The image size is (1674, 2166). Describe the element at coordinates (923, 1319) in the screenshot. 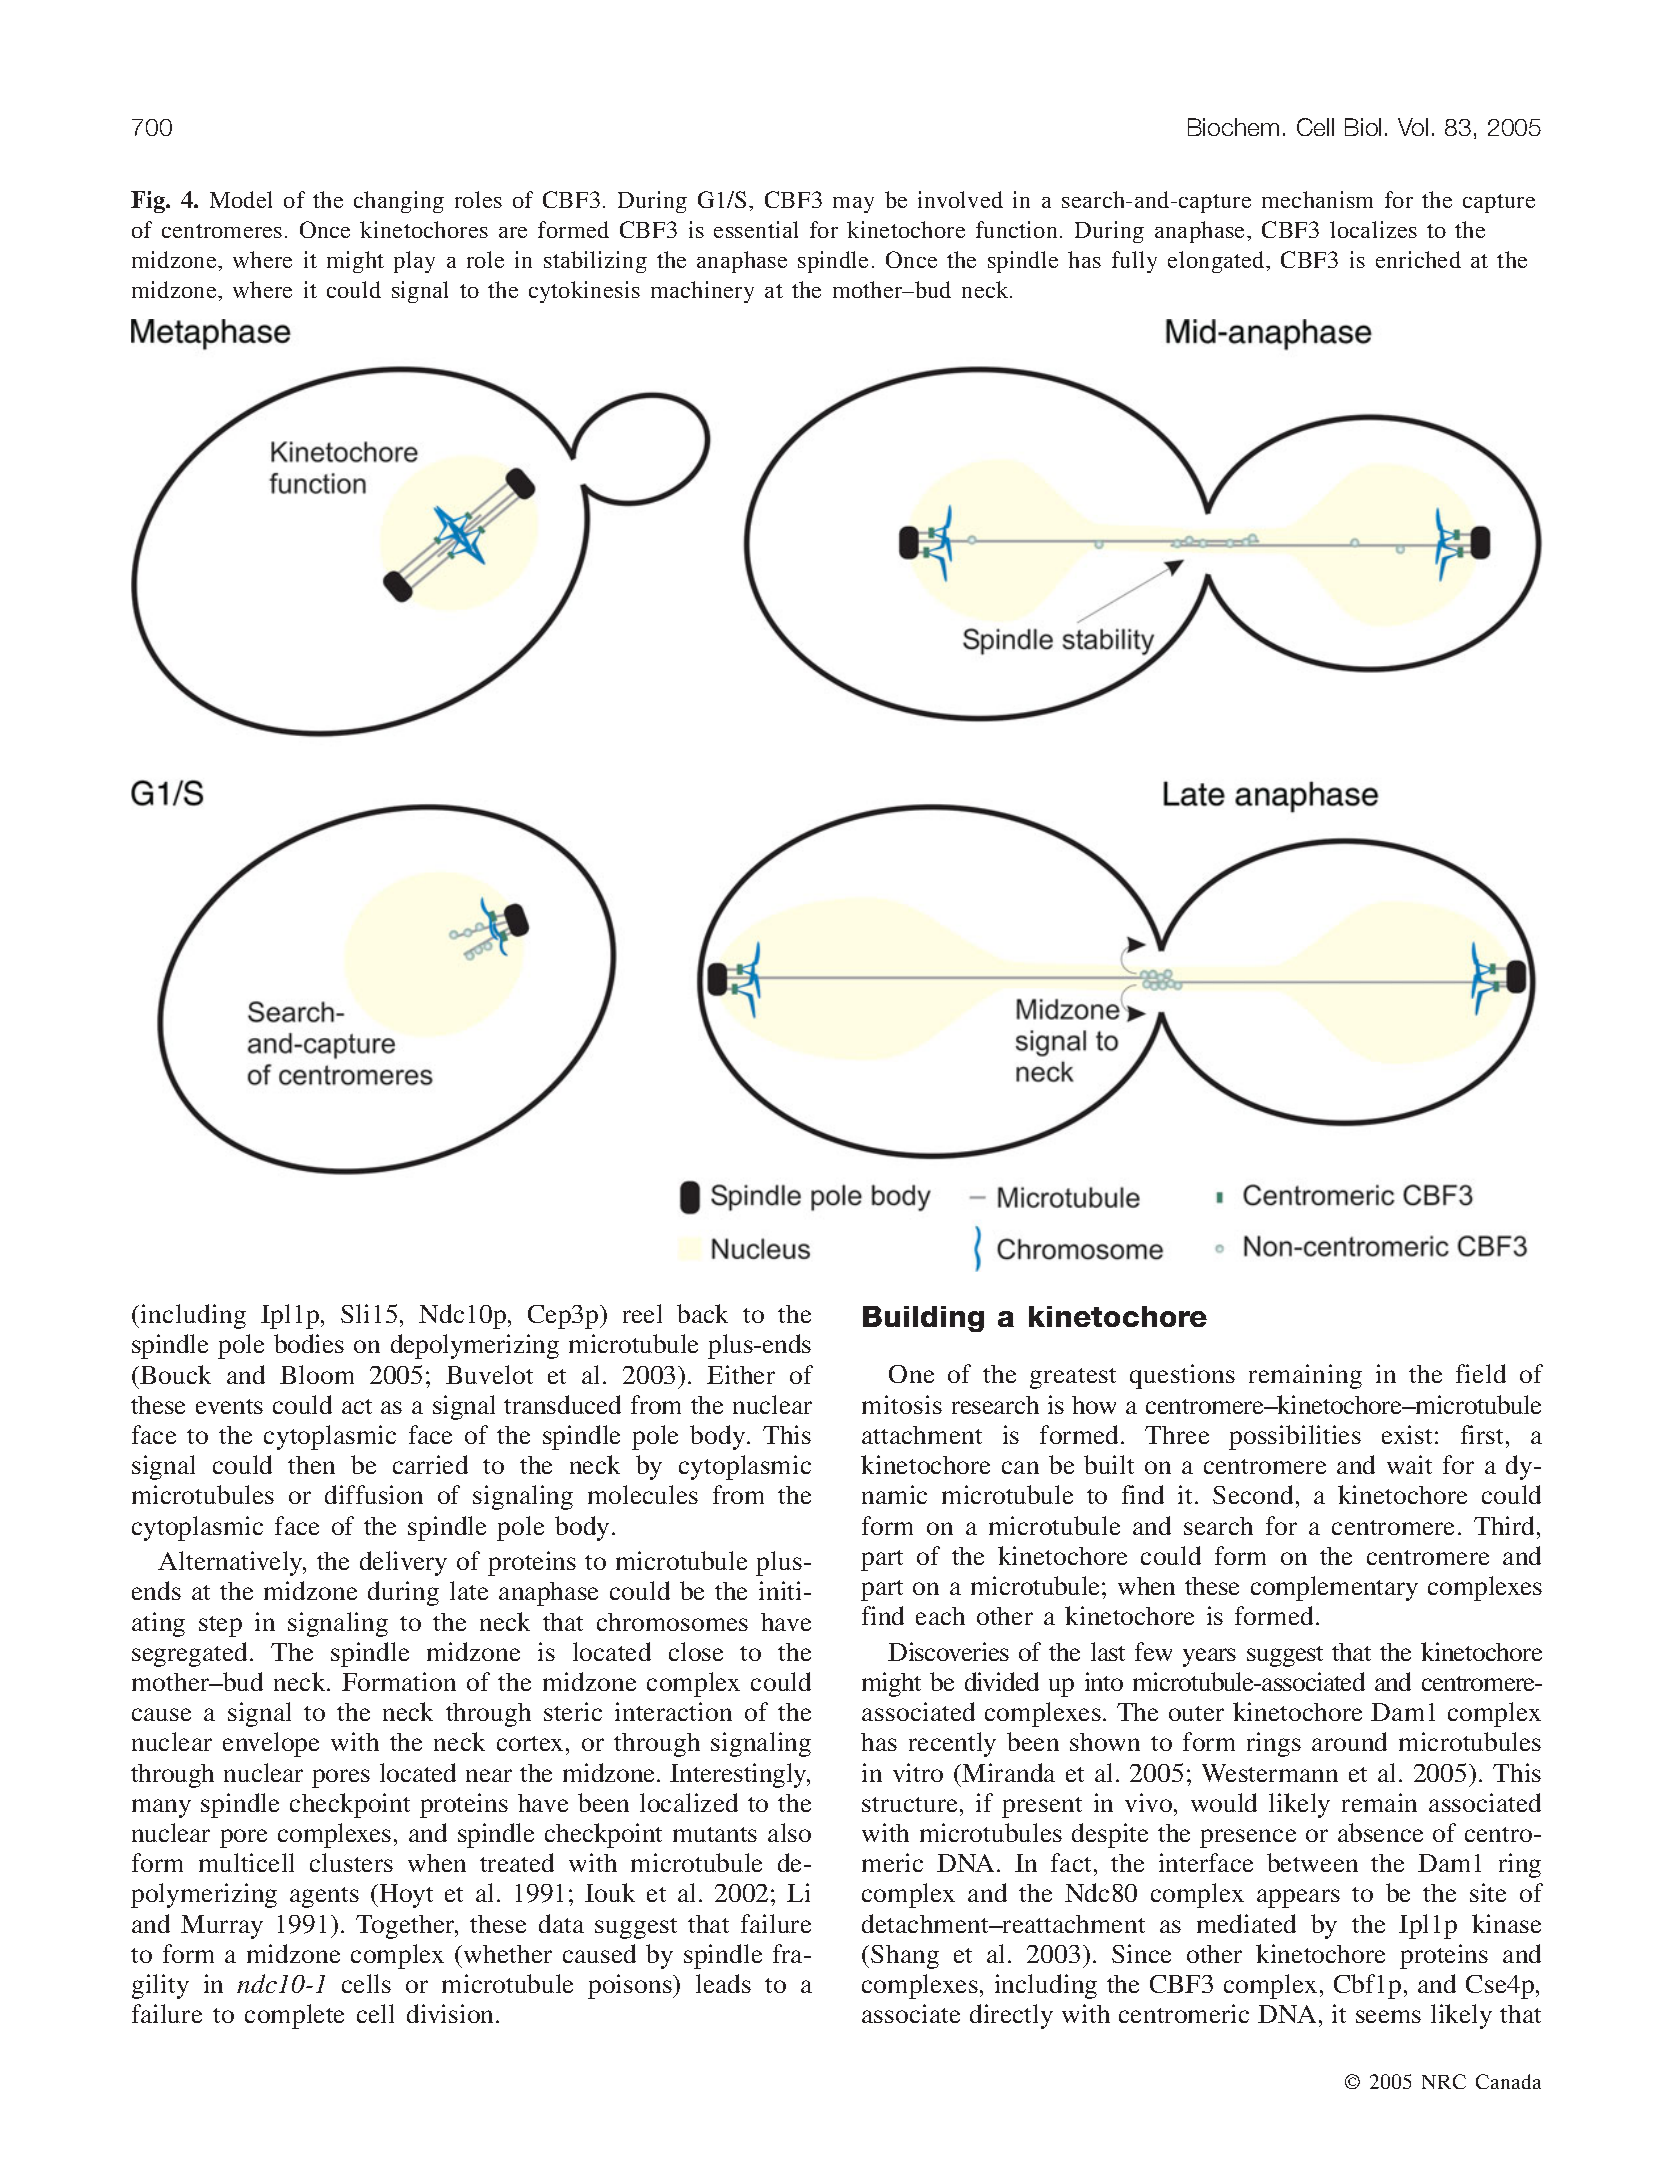

I see `Building` at that location.
